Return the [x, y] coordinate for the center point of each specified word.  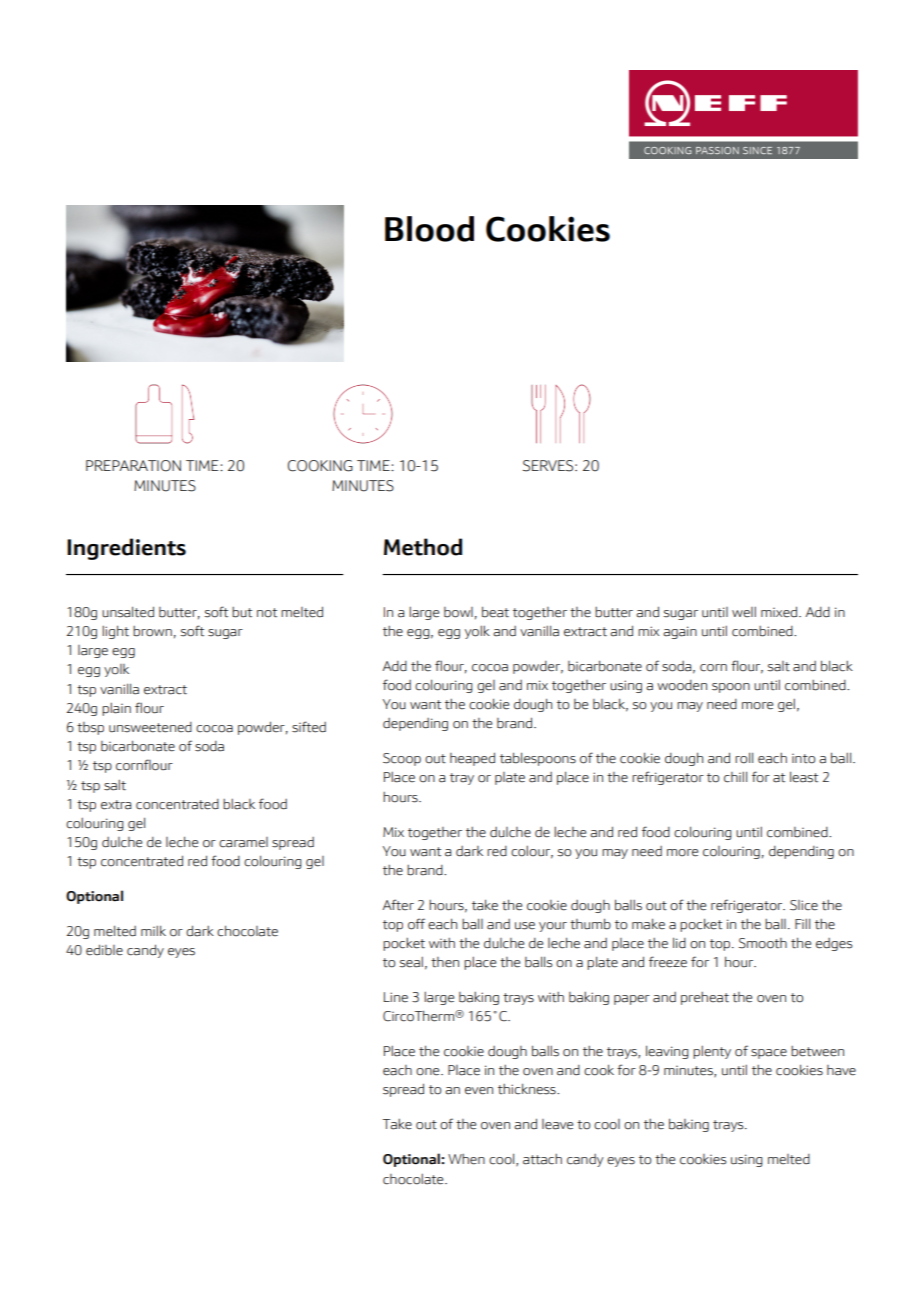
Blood [429, 229]
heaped [472, 759]
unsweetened [150, 727]
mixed [780, 612]
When [466, 1159]
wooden [682, 685]
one [429, 1072]
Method [423, 547]
